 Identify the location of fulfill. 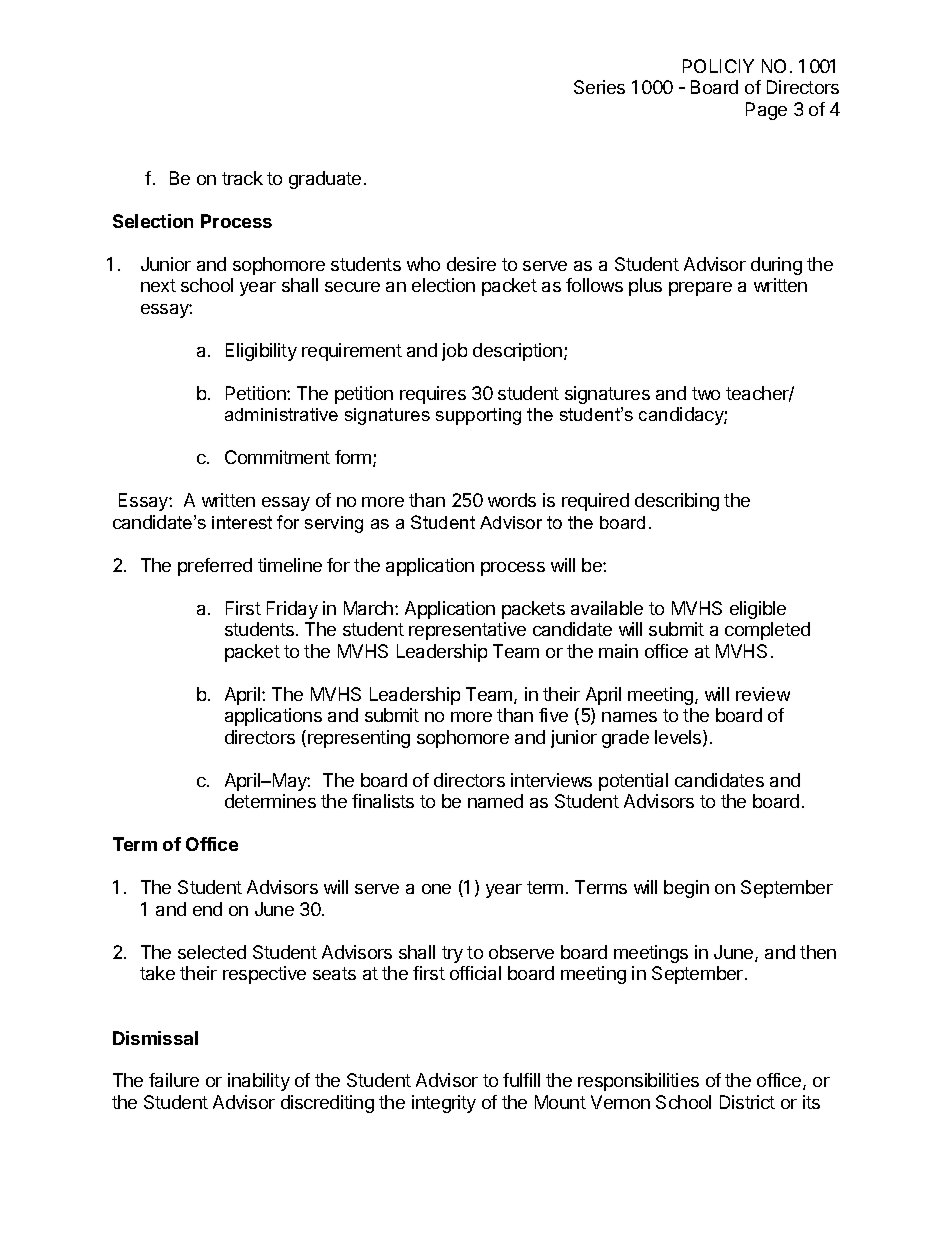
(521, 1080).
